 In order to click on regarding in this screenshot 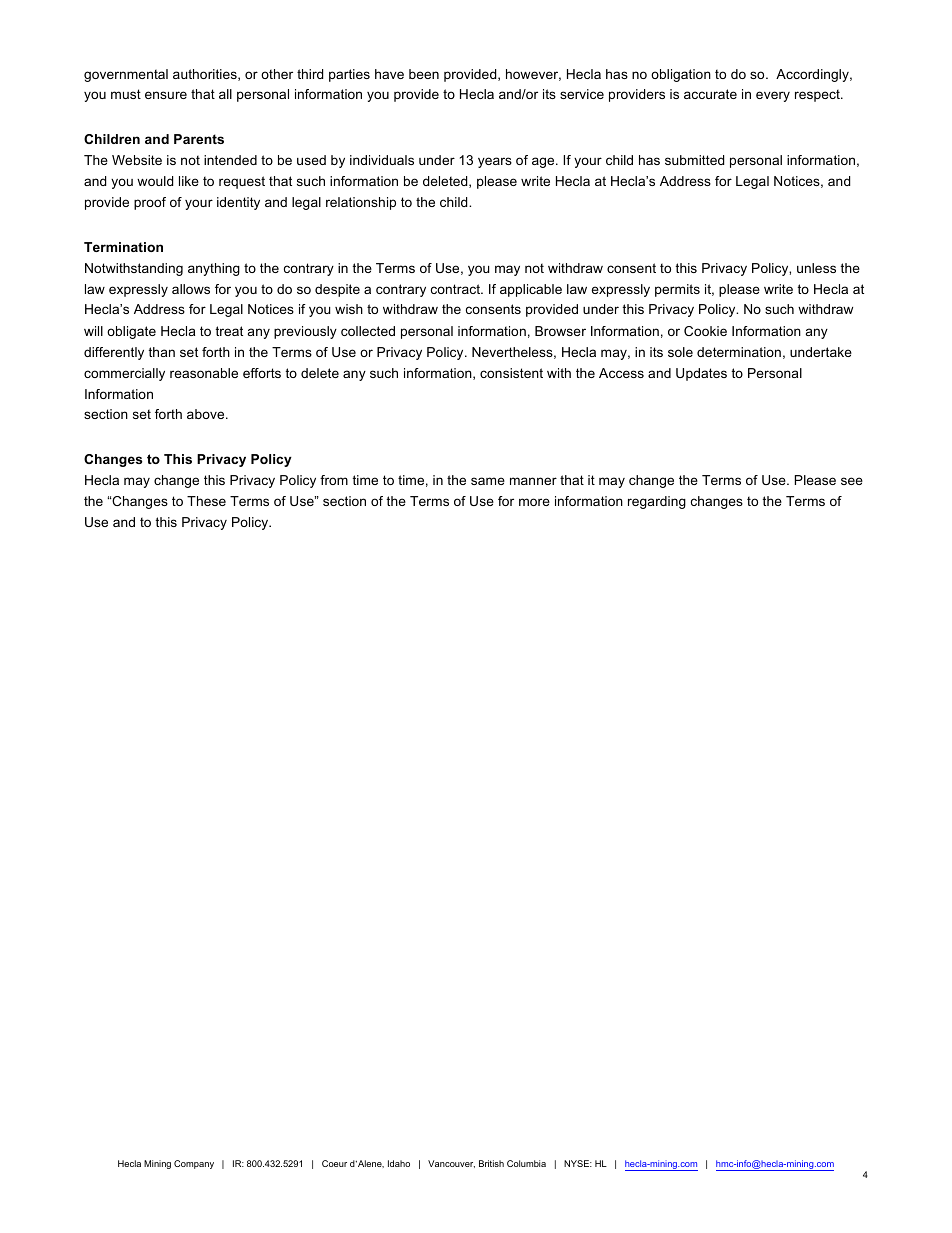, I will do `click(657, 502)`.
